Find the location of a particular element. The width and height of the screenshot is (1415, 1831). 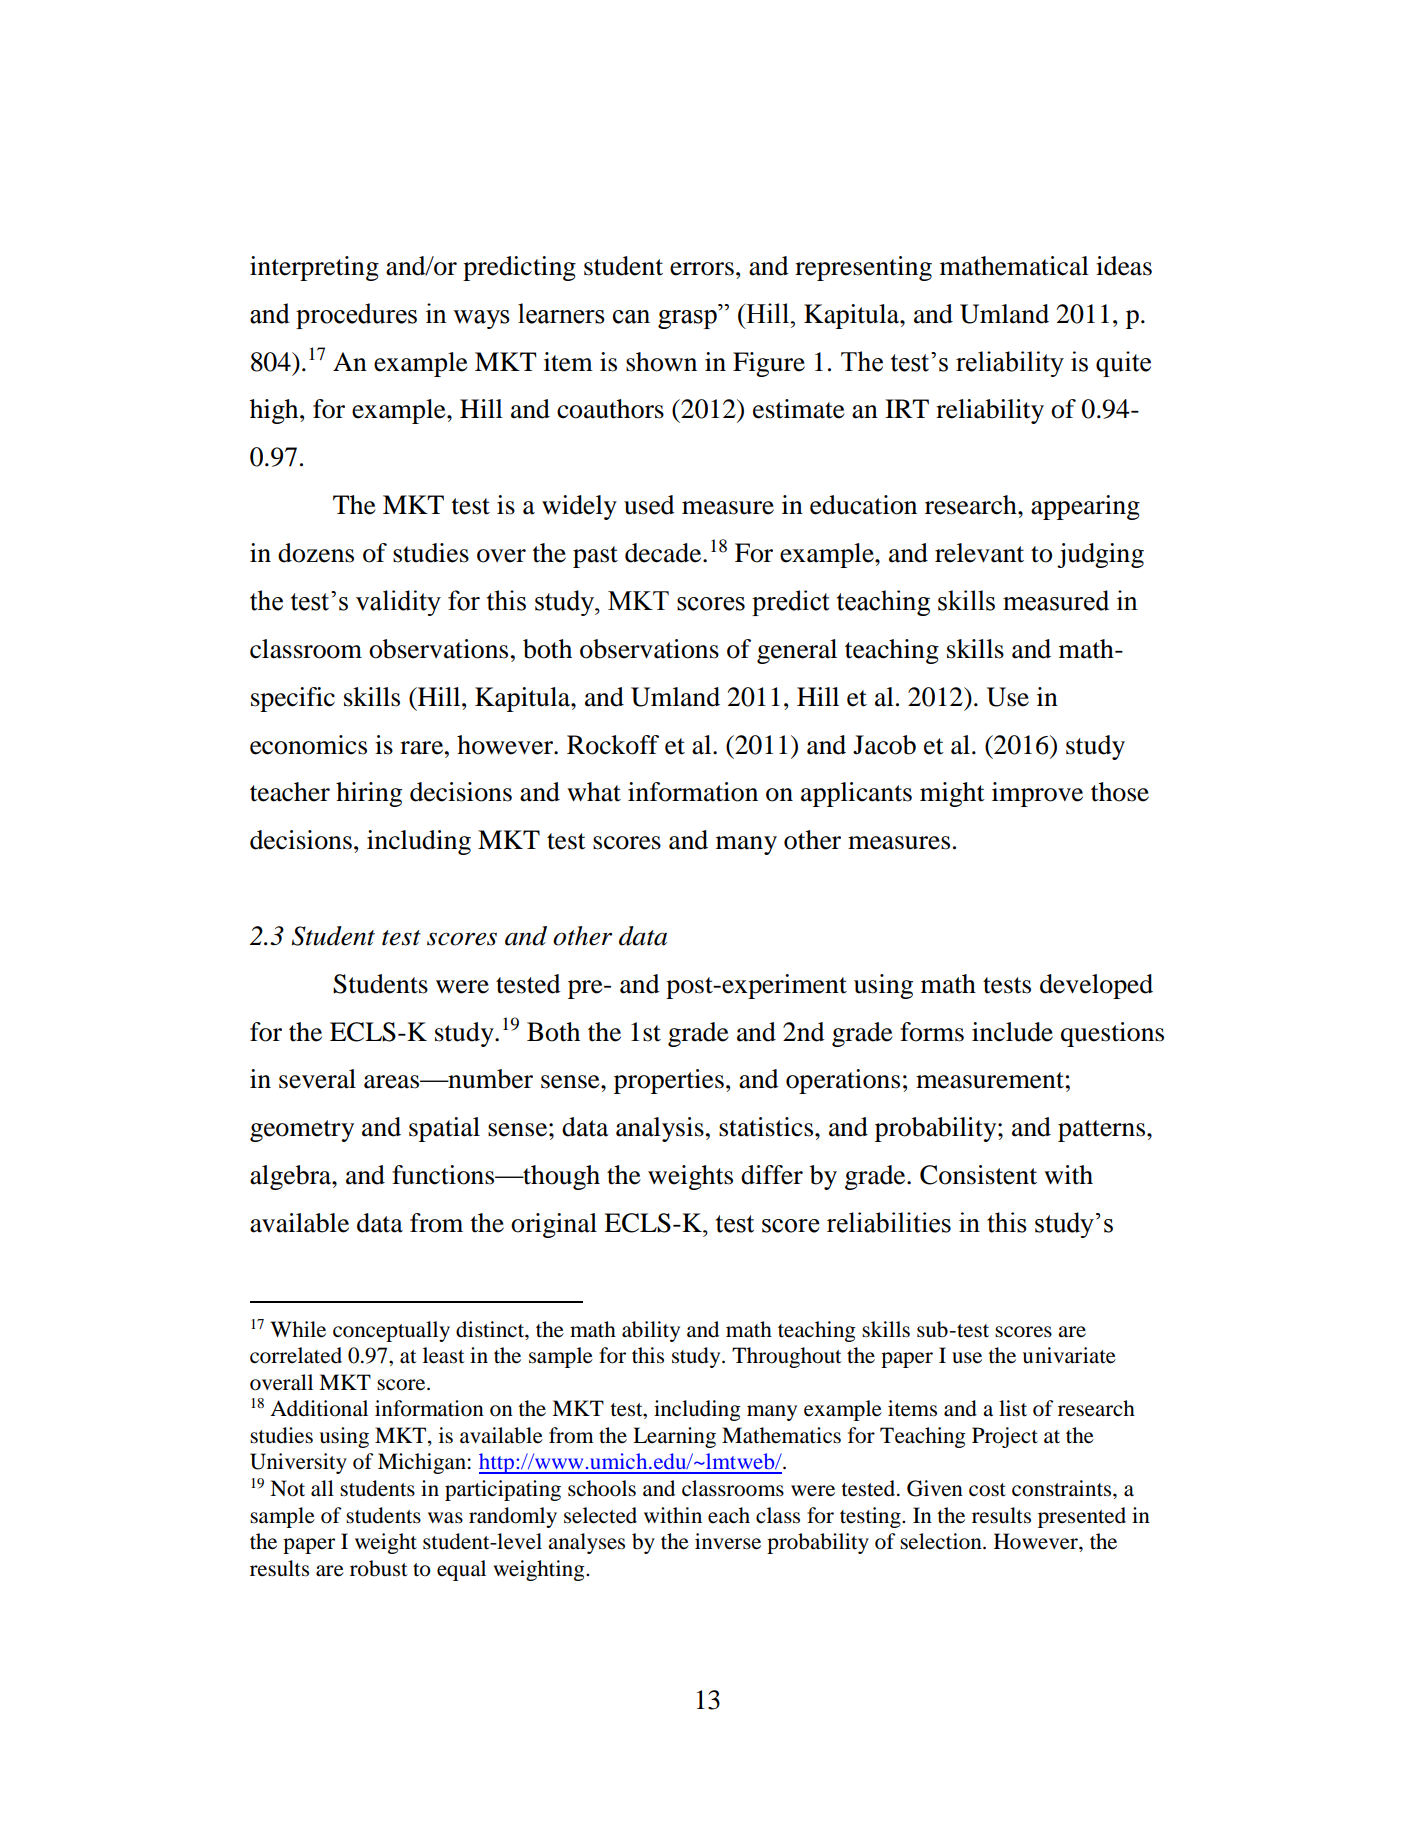

conceptually is located at coordinates (391, 1331).
